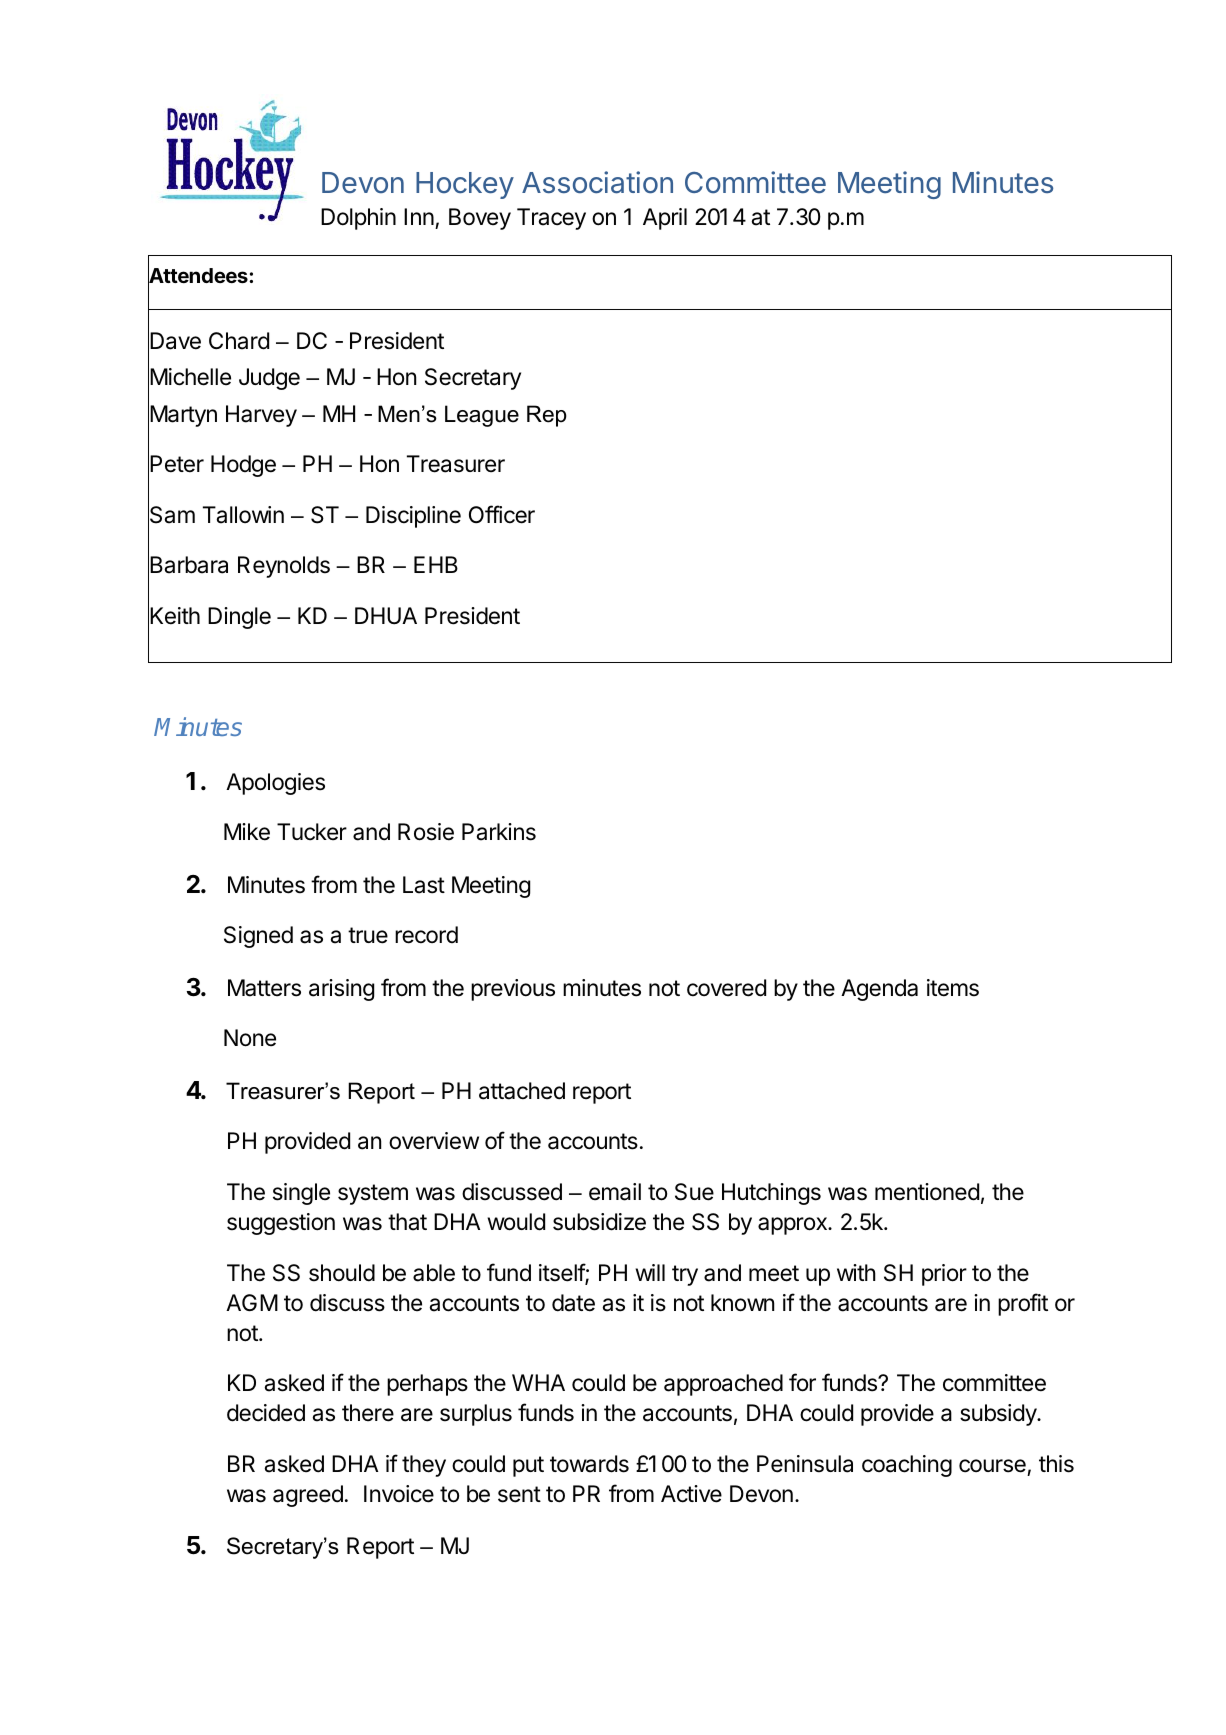  I want to click on Inn, so click(419, 216).
